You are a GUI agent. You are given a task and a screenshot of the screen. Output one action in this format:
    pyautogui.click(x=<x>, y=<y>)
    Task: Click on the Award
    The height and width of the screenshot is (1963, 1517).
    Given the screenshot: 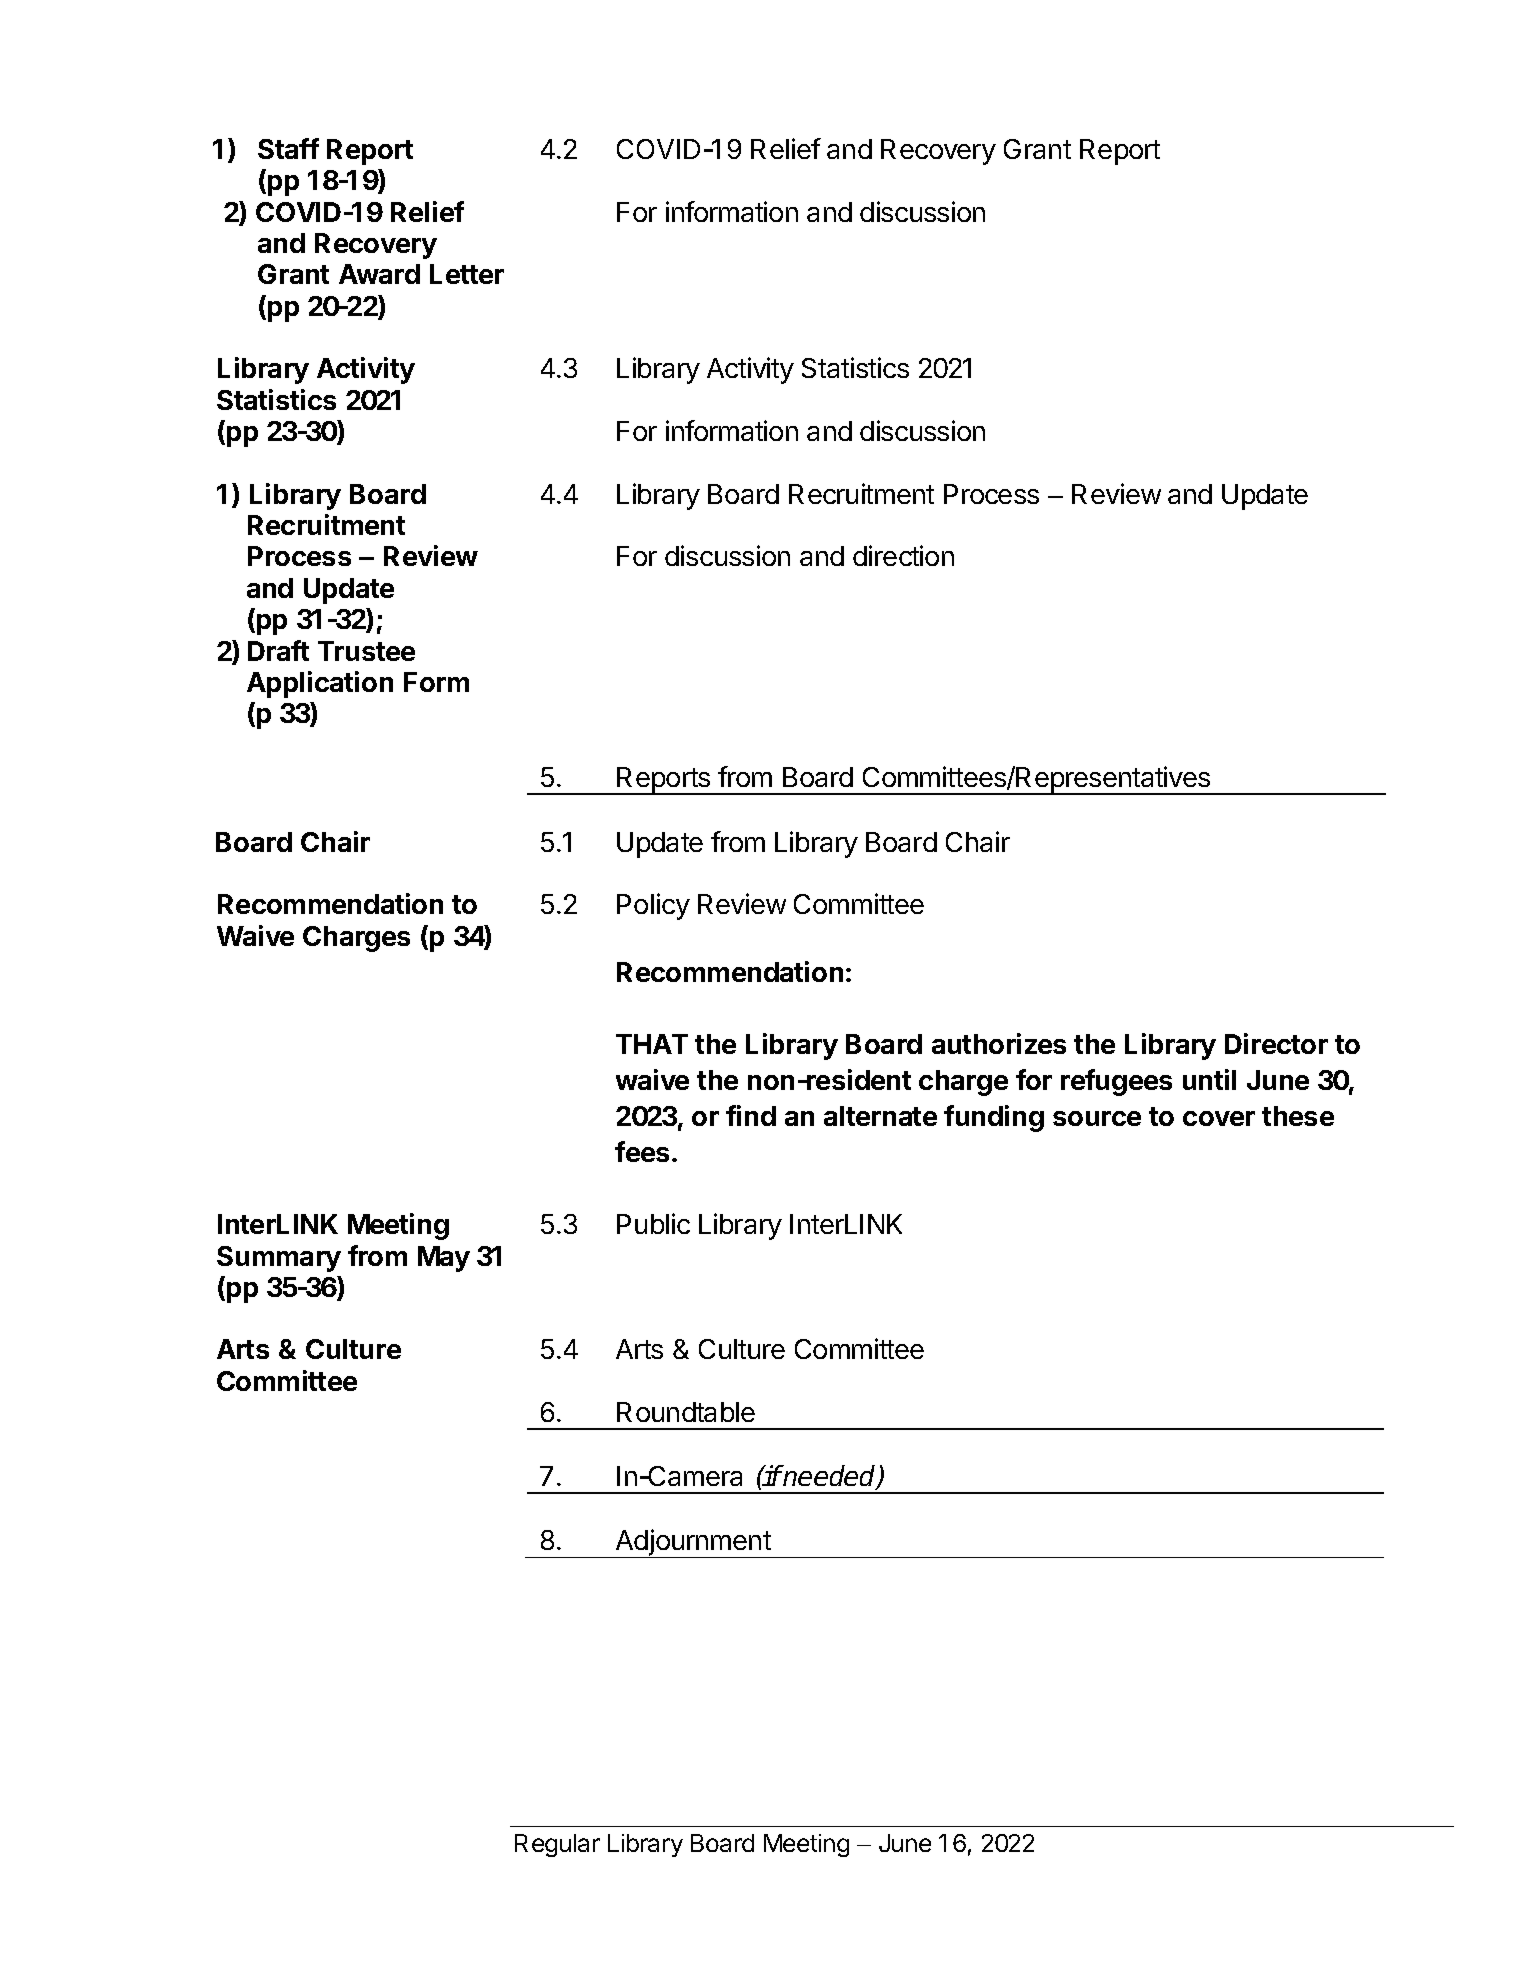 What is the action you would take?
    pyautogui.click(x=379, y=274)
